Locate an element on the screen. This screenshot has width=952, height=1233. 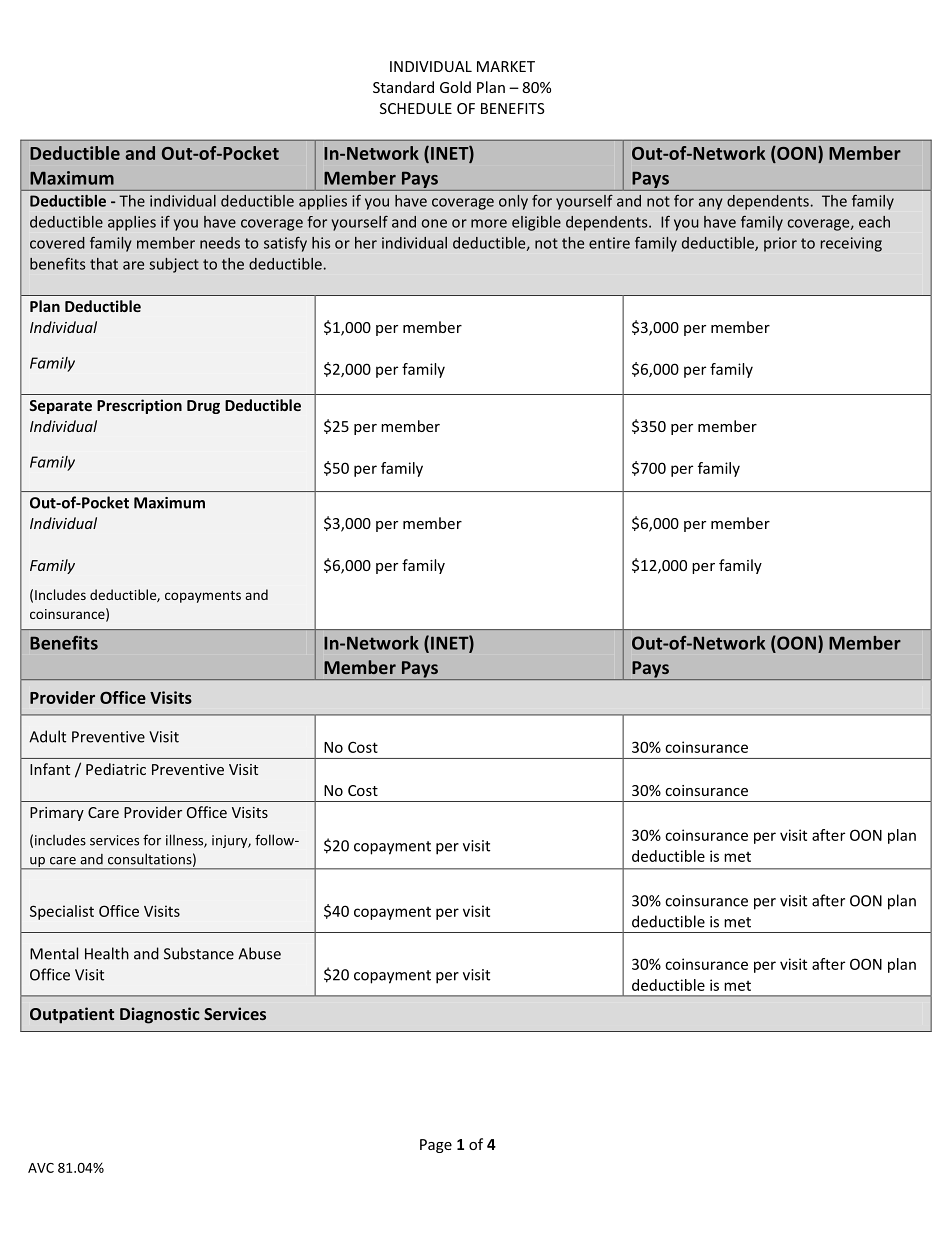
AVC is located at coordinates (41, 1168).
